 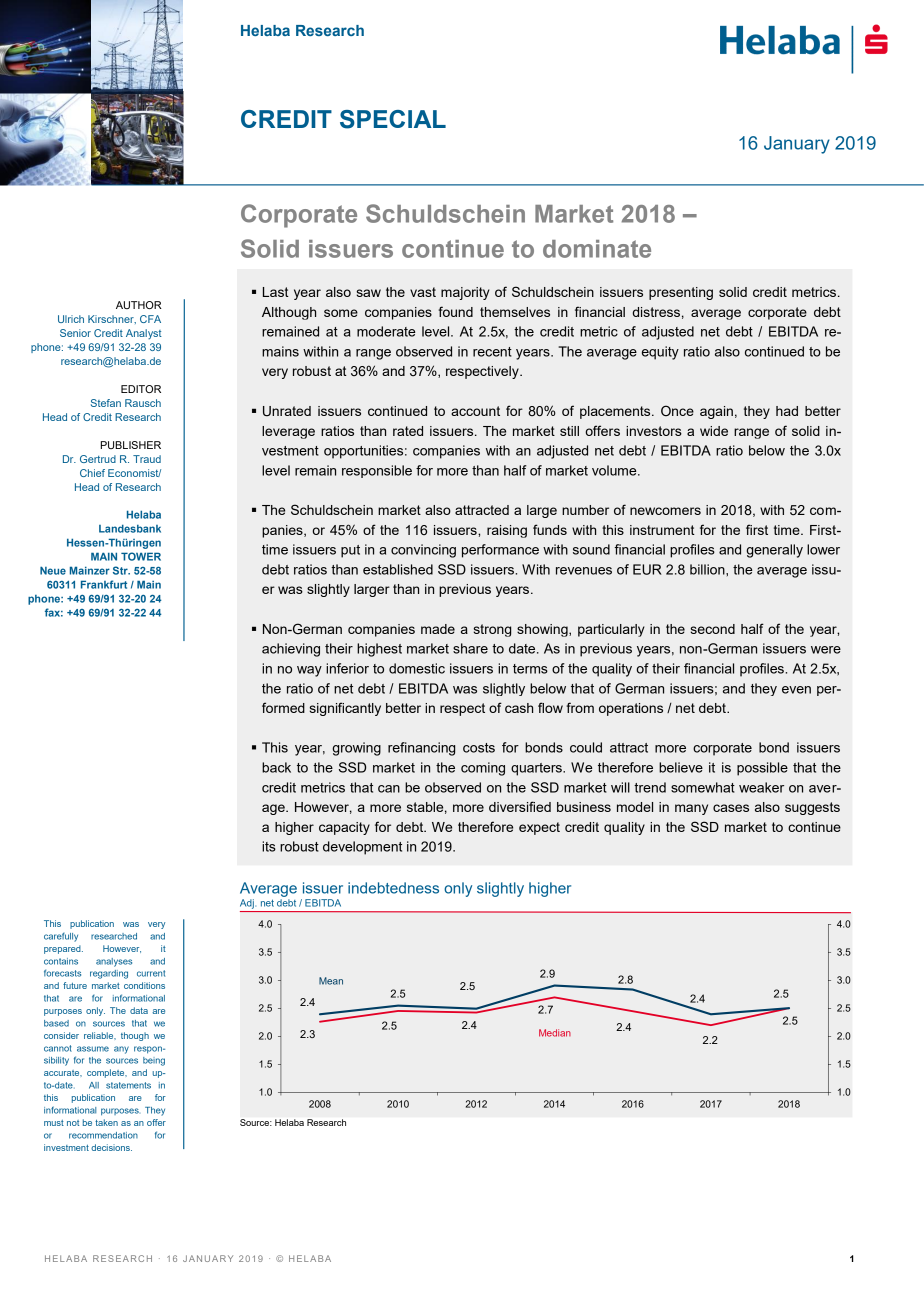 What do you see at coordinates (131, 445) in the page?
I see `PUBLISHER` at bounding box center [131, 445].
